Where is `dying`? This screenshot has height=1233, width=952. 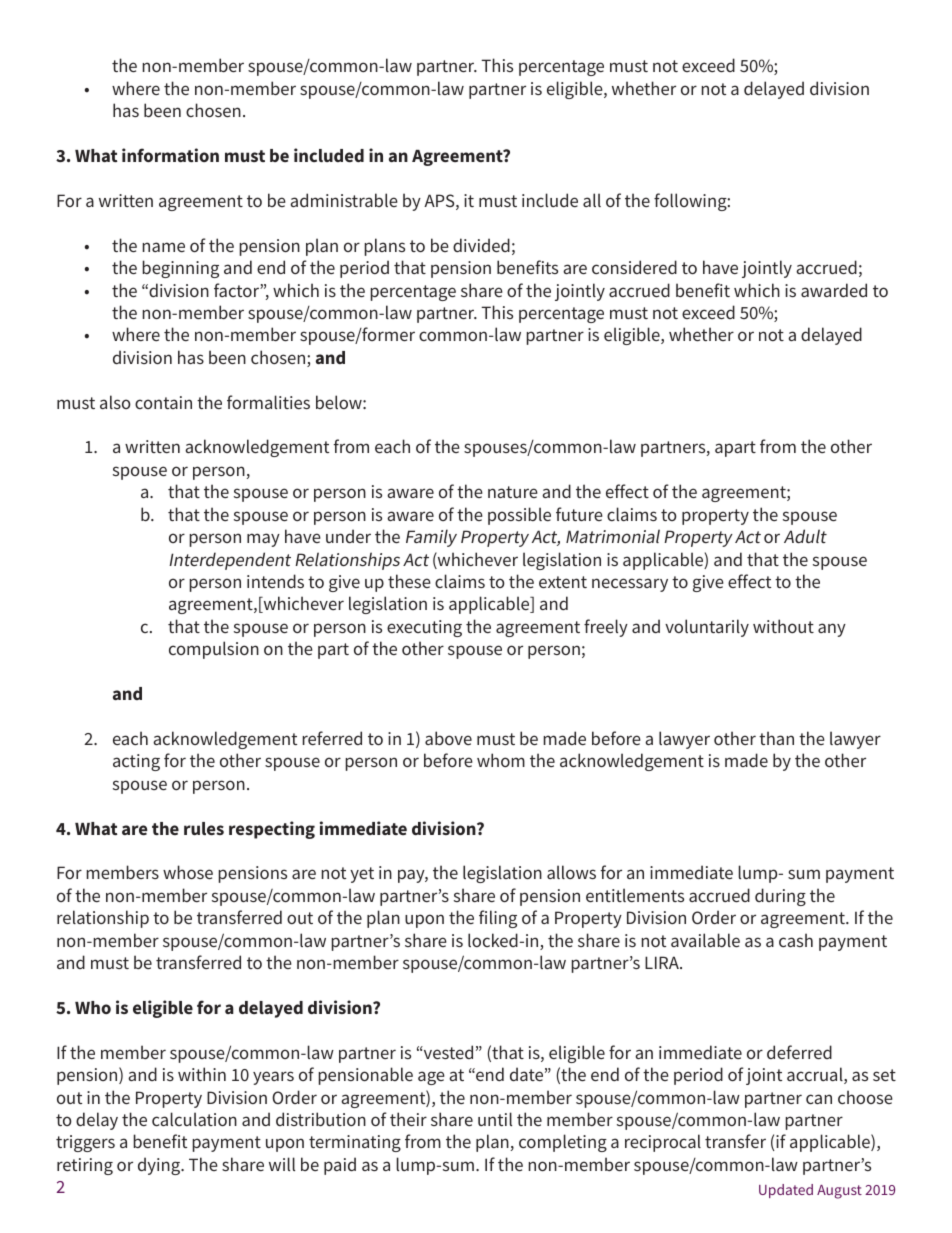
dying is located at coordinates (160, 1166).
